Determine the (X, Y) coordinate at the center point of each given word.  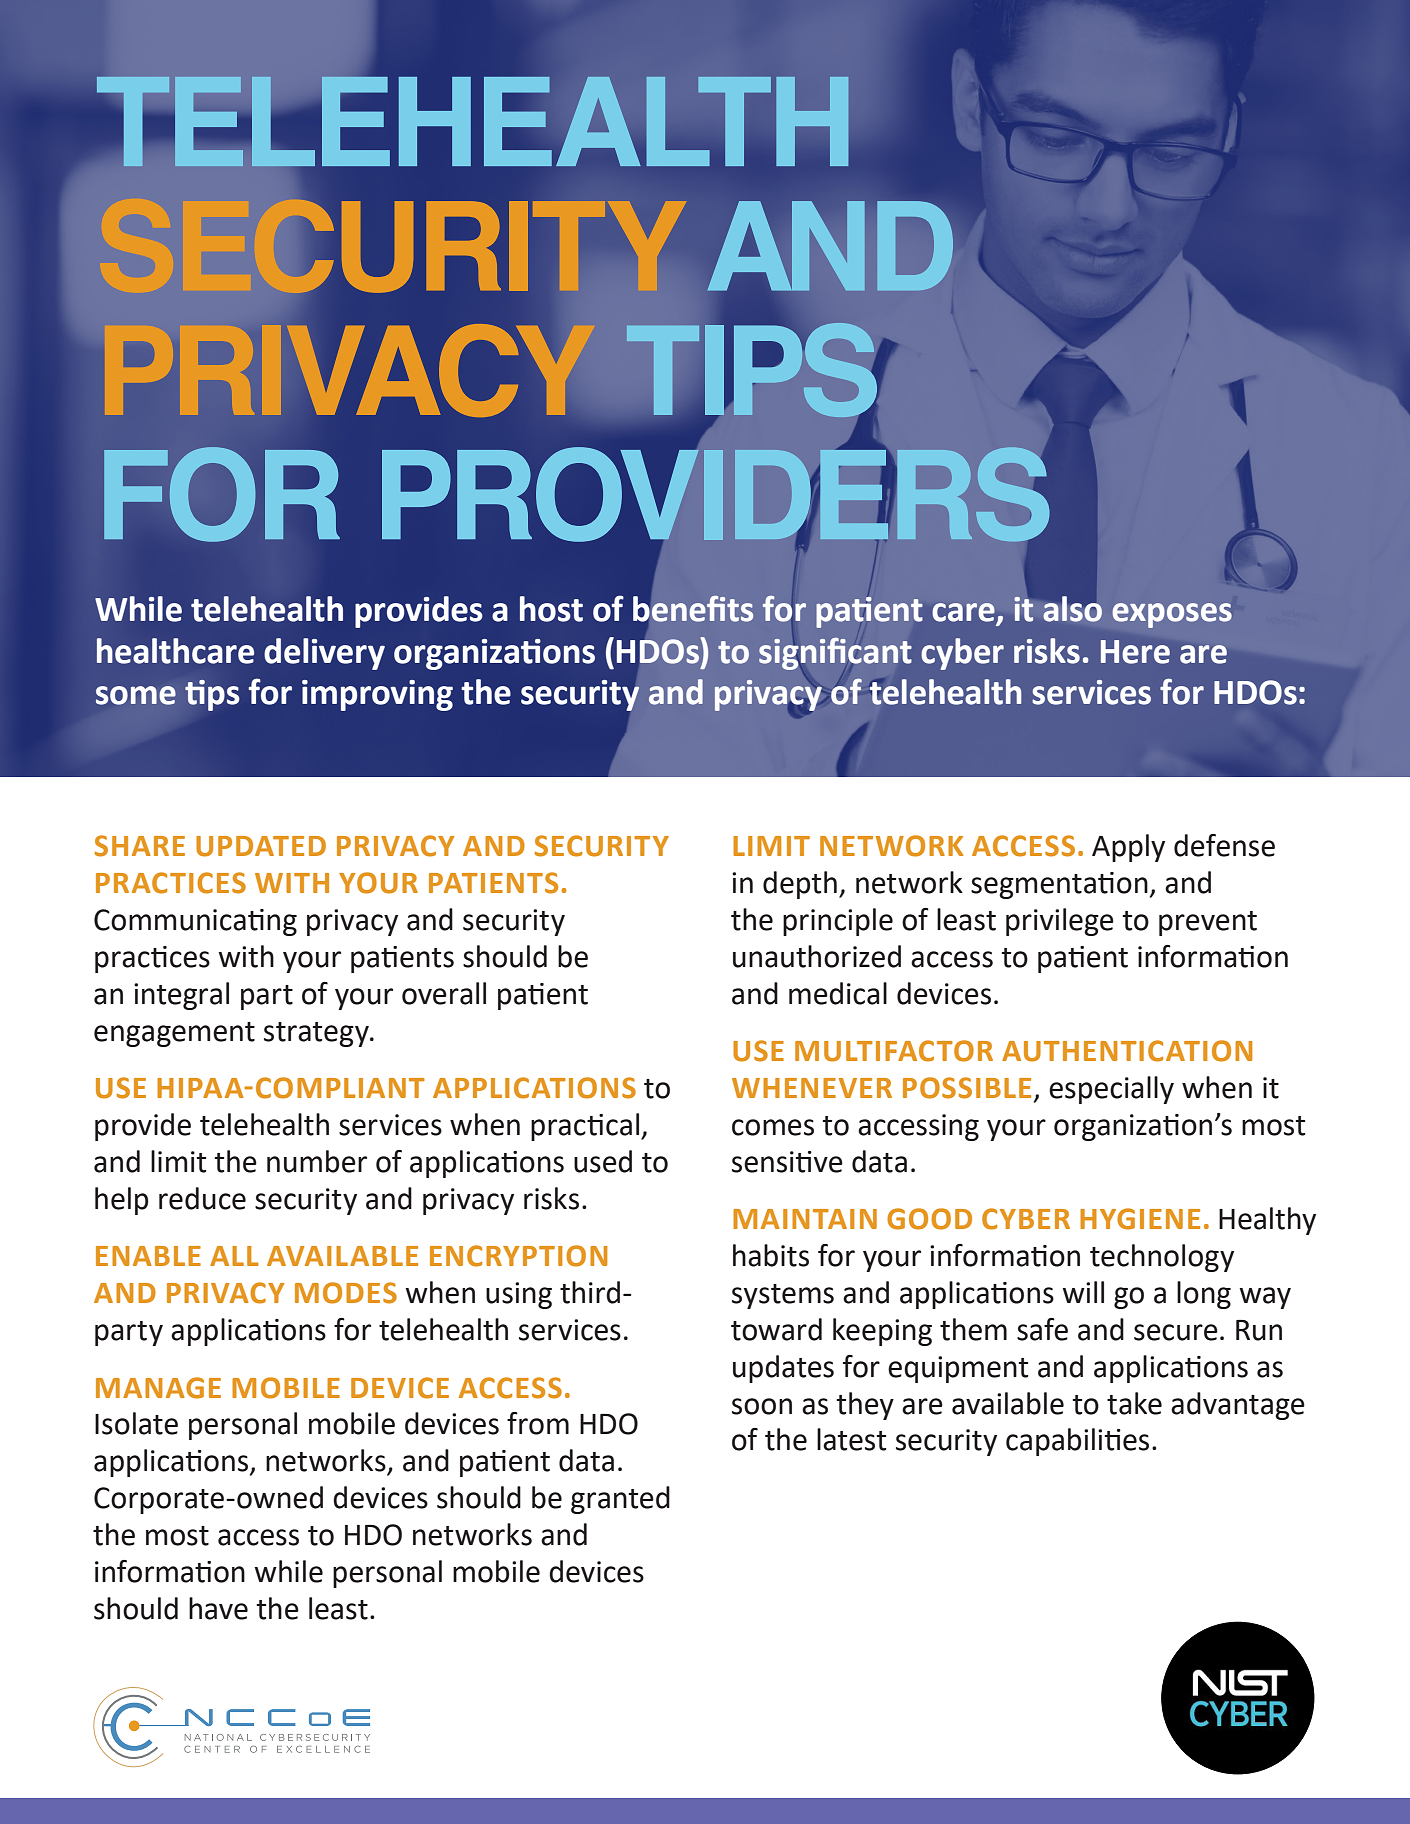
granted (620, 1500)
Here (1135, 652)
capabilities (1077, 1442)
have (218, 1608)
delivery (324, 654)
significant (835, 654)
